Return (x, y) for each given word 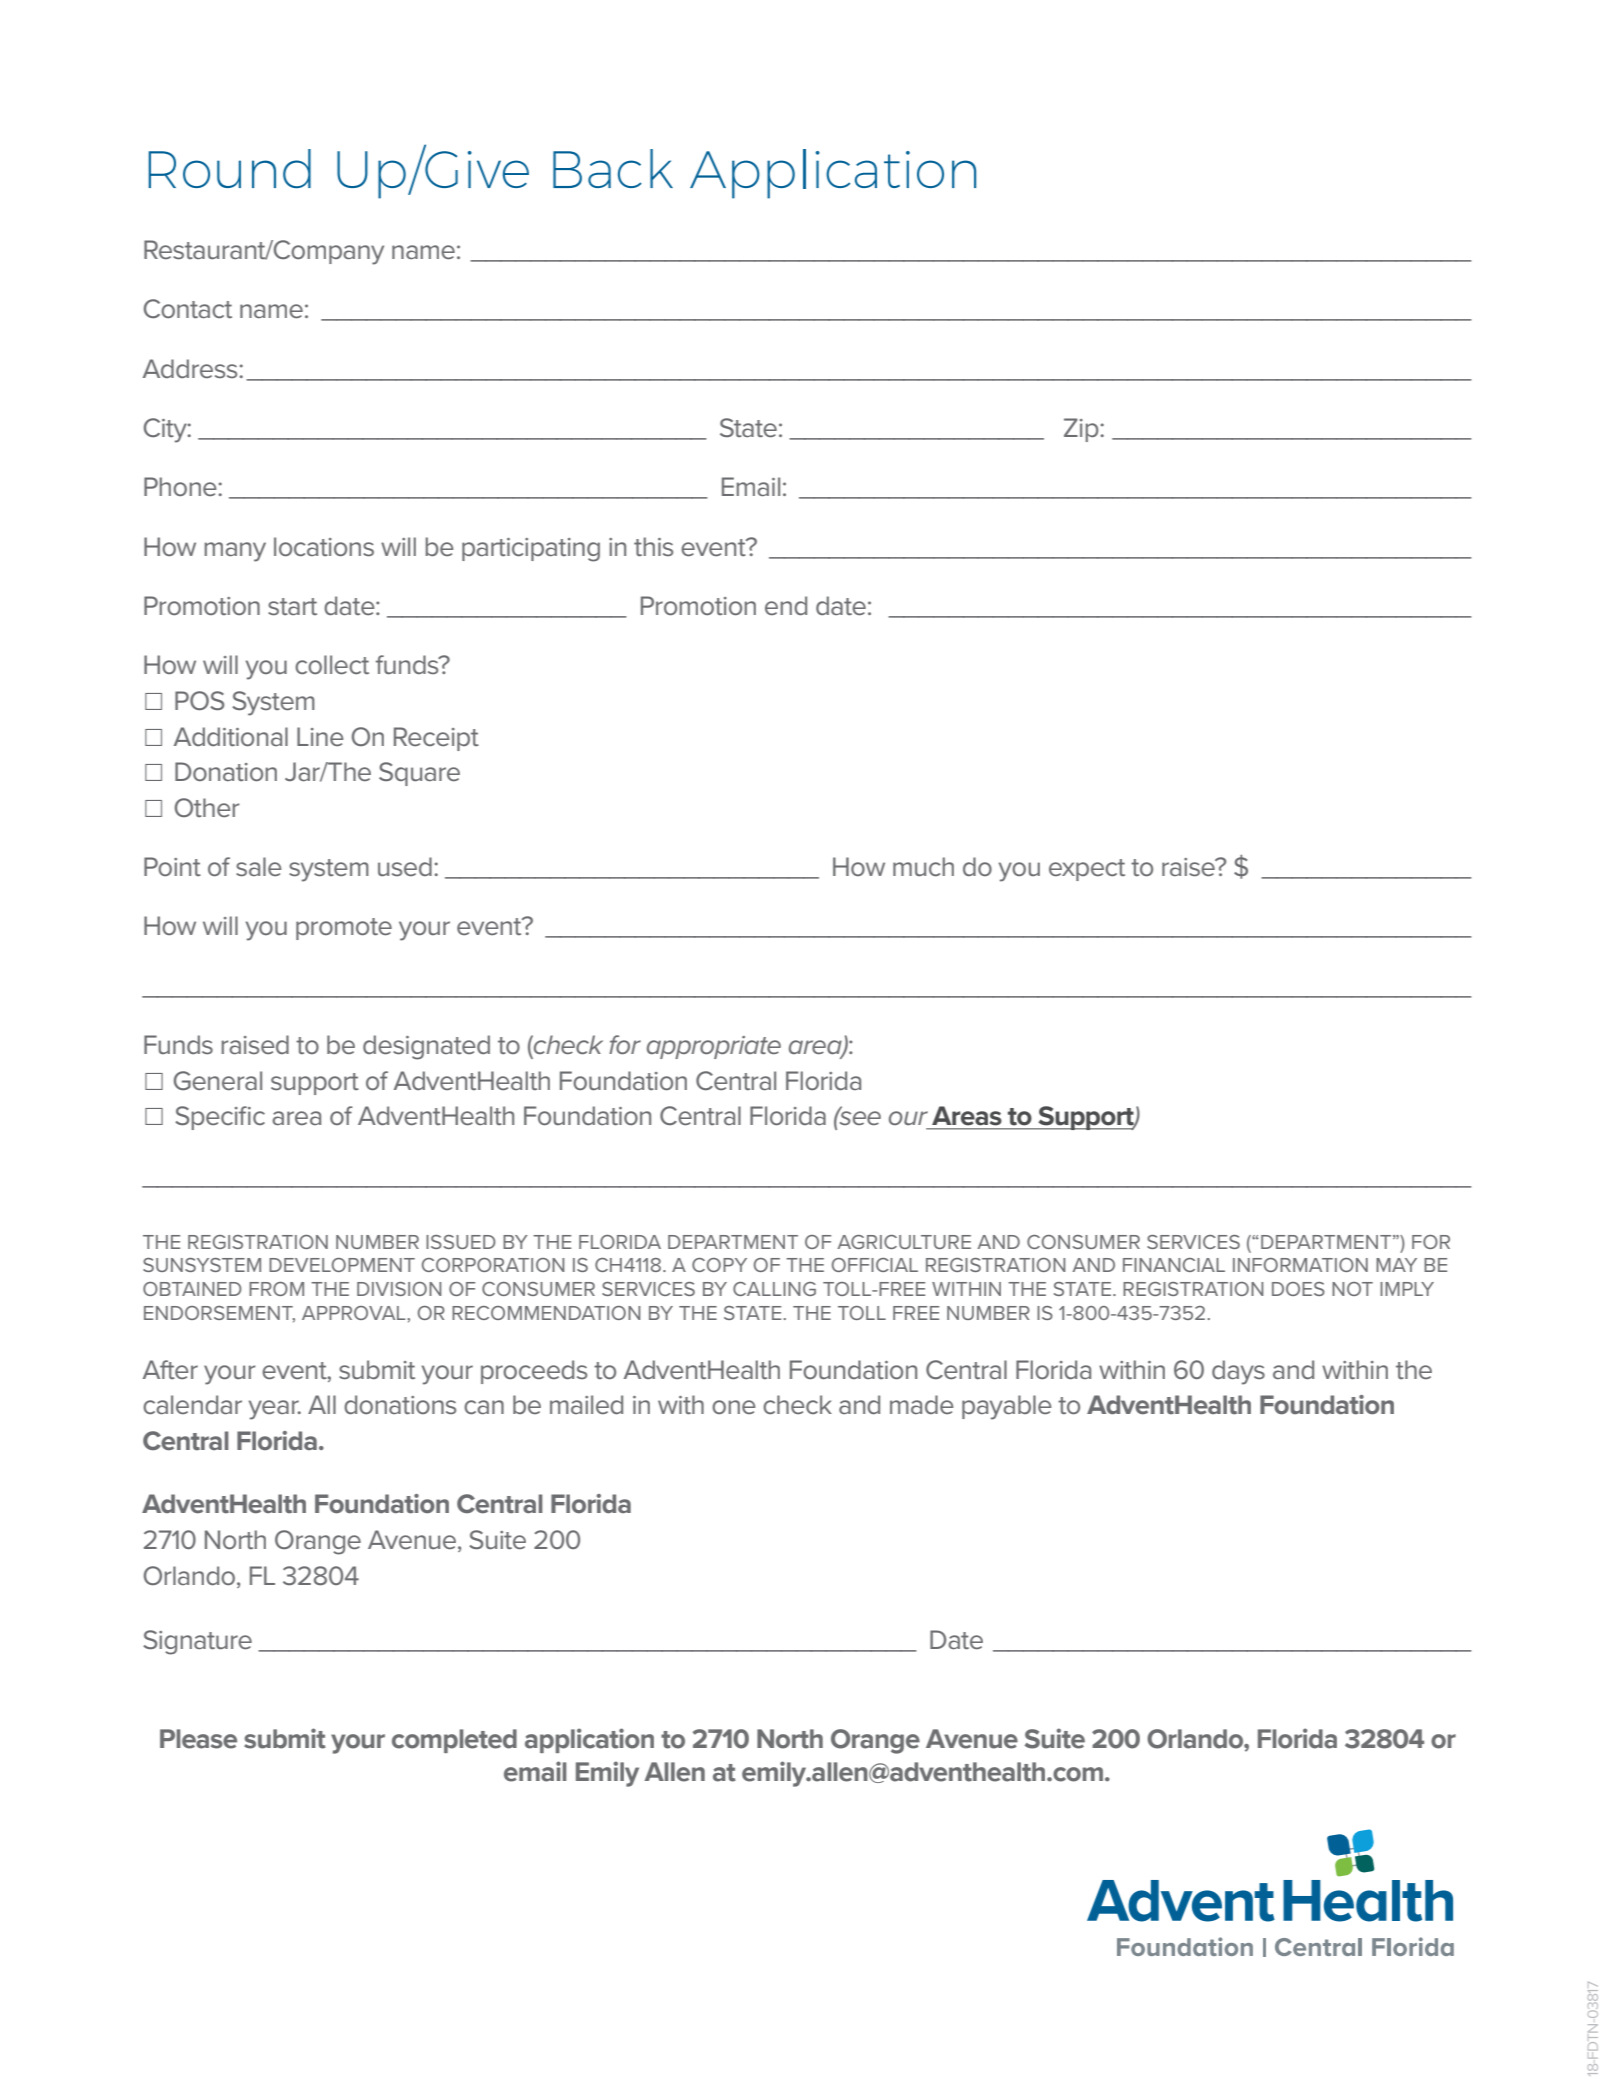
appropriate (714, 1047)
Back (613, 168)
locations (324, 547)
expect (1087, 870)
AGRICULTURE (904, 1242)
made (922, 1404)
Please (198, 1739)
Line (320, 736)
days (1238, 1372)
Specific (220, 1118)
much (923, 867)
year (275, 1410)
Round (230, 168)
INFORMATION (1300, 1265)
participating (531, 550)
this (653, 547)
